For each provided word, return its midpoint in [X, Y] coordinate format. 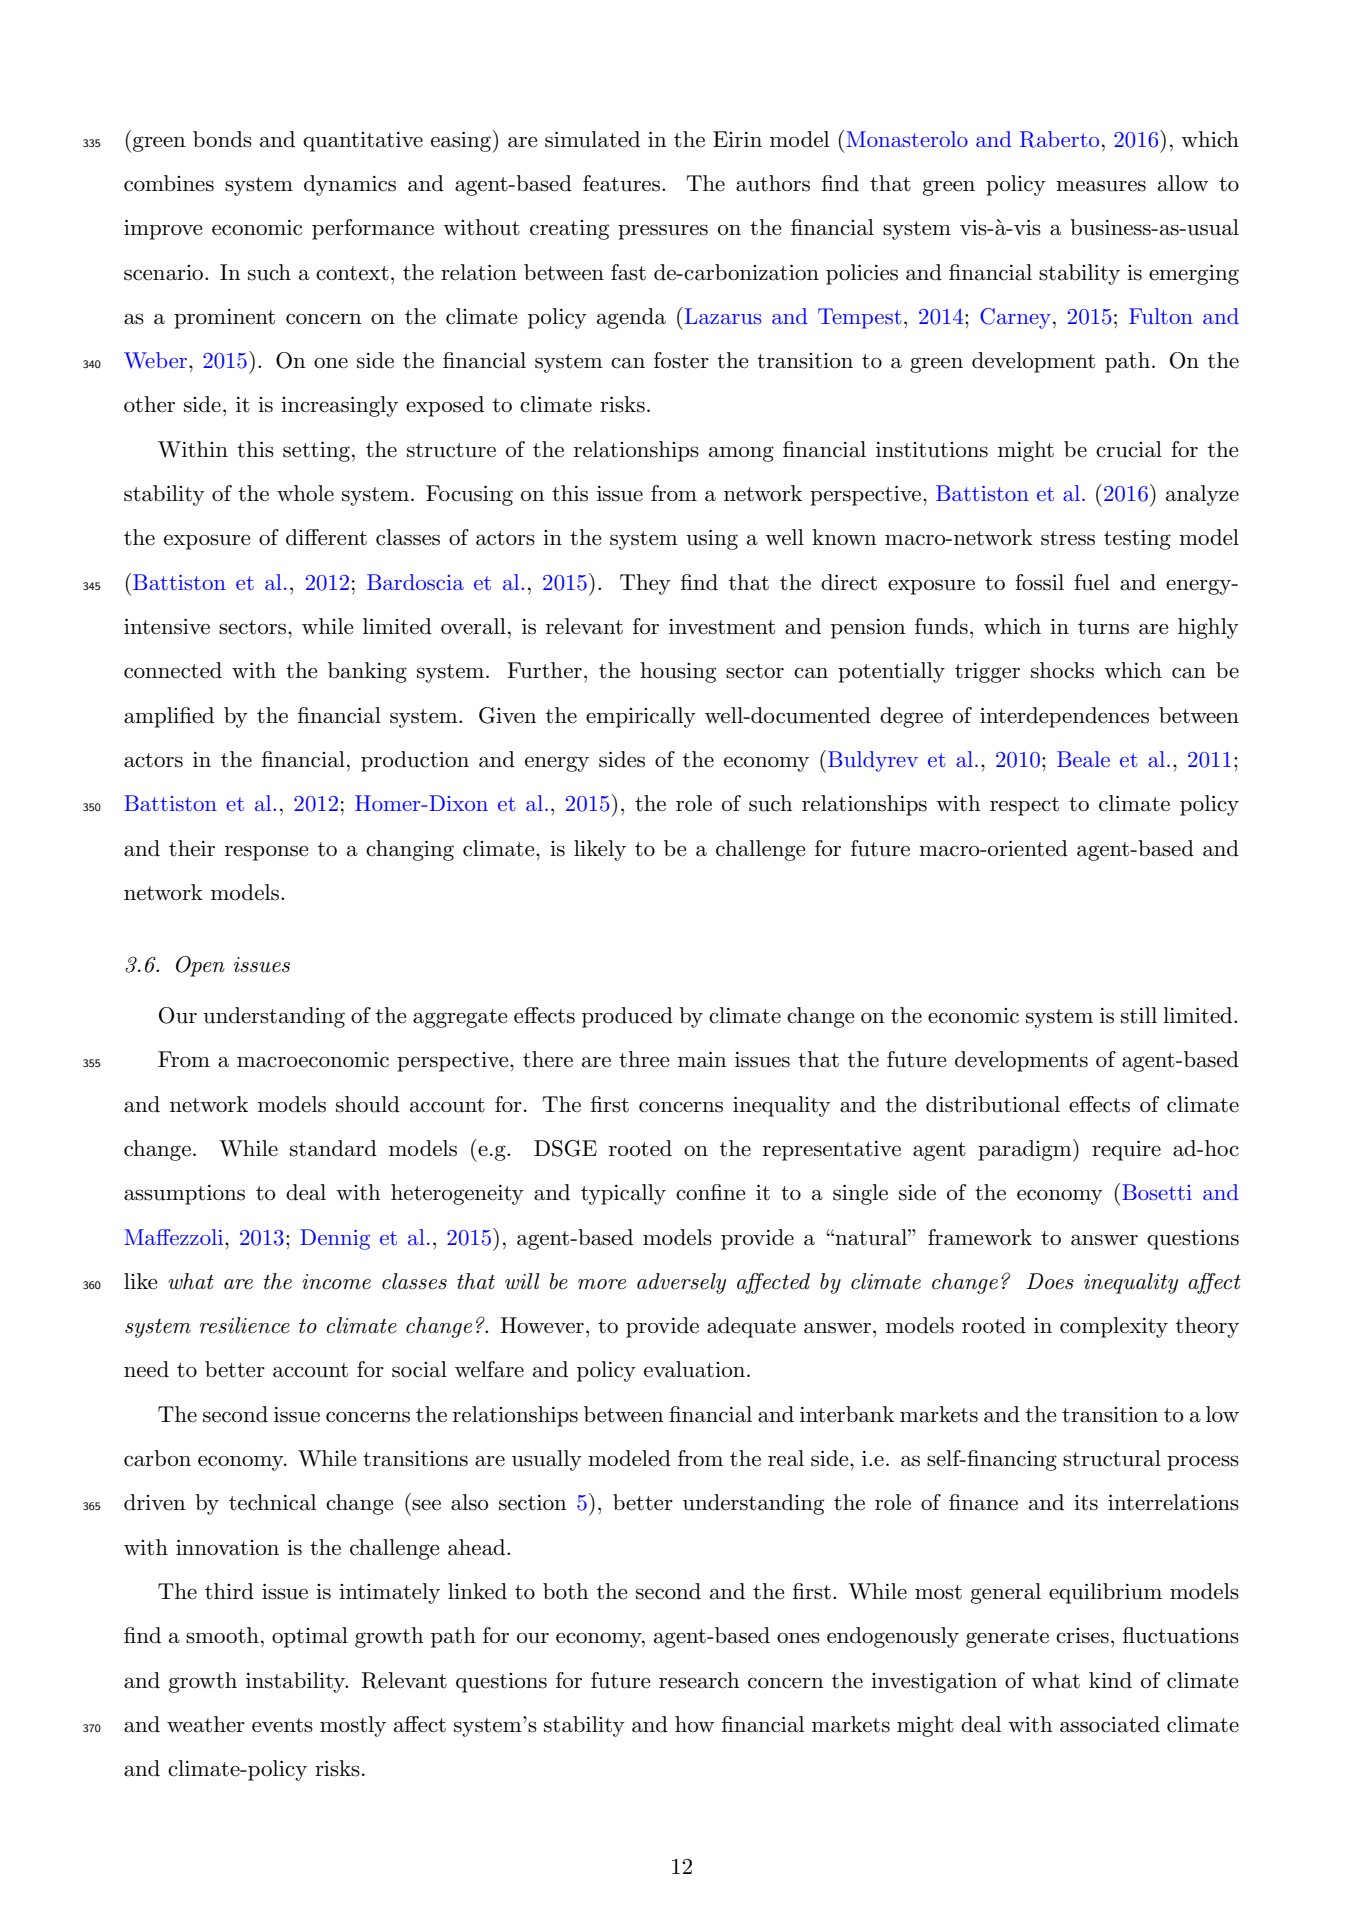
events [282, 1725]
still [1139, 1015]
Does [1050, 1281]
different [326, 537]
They [645, 584]
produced [627, 1017]
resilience [245, 1325]
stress [1068, 538]
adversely [681, 1283]
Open [200, 966]
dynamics [350, 185]
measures [1101, 186]
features [621, 183]
